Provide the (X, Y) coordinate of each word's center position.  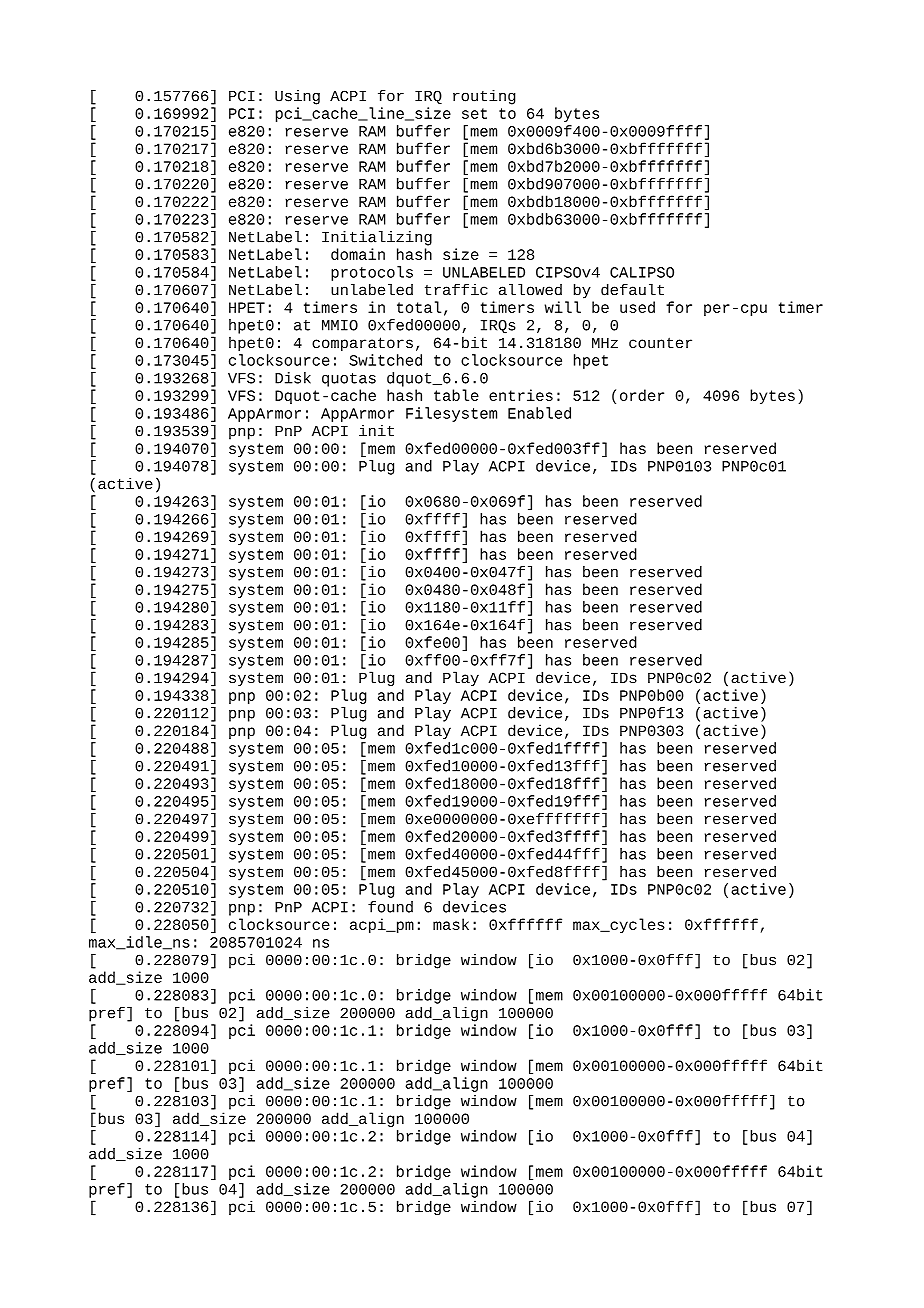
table (456, 395)
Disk (293, 378)
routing (484, 97)
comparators (362, 344)
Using (297, 97)
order (642, 395)
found (390, 907)
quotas (349, 380)
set (474, 113)
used (637, 307)
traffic (456, 290)
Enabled (539, 413)
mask (451, 924)
